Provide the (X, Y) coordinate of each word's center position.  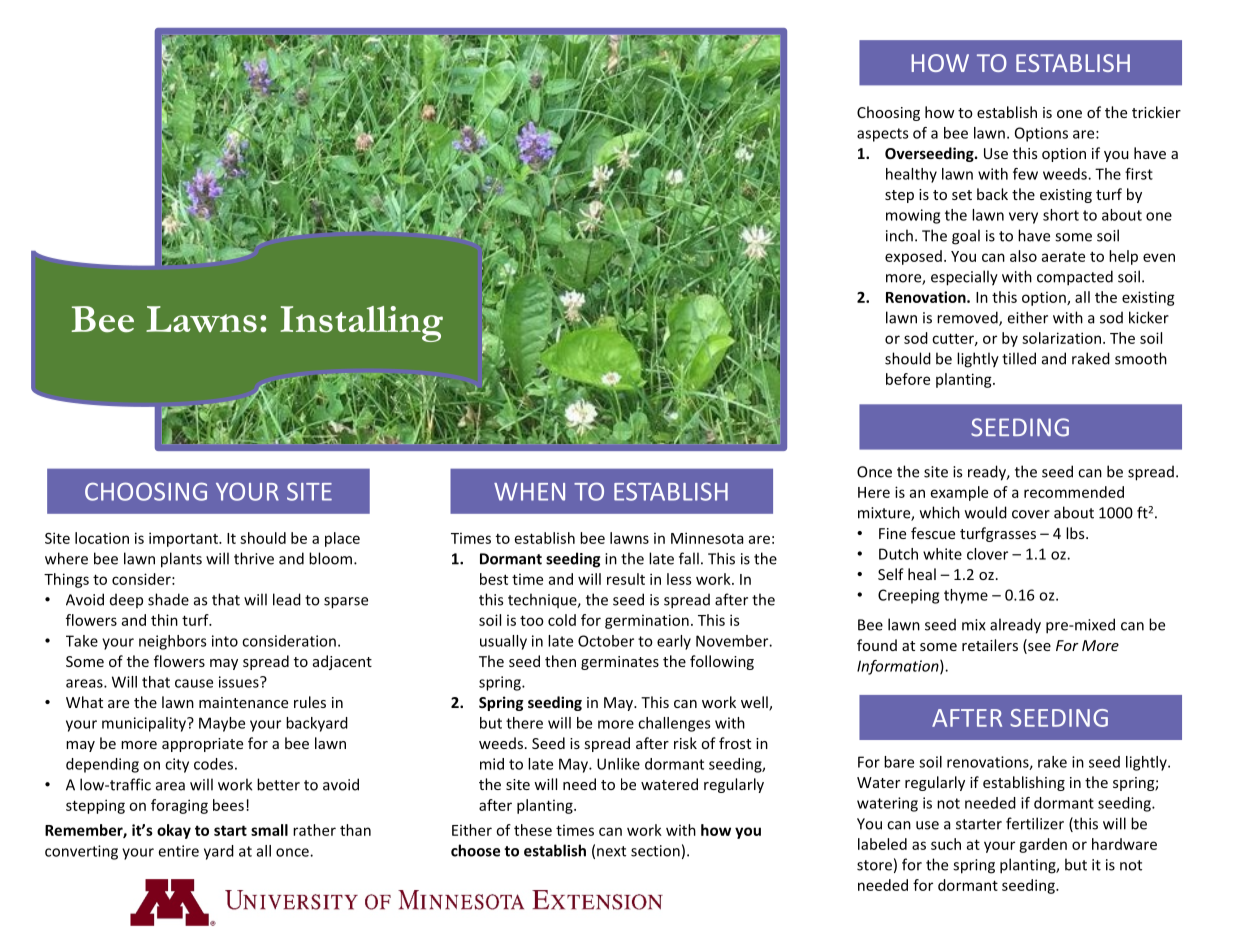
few (1025, 174)
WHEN (529, 492)
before (908, 379)
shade (168, 599)
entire (179, 851)
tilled (1019, 358)
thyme (966, 596)
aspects (882, 135)
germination (647, 621)
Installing (361, 324)
